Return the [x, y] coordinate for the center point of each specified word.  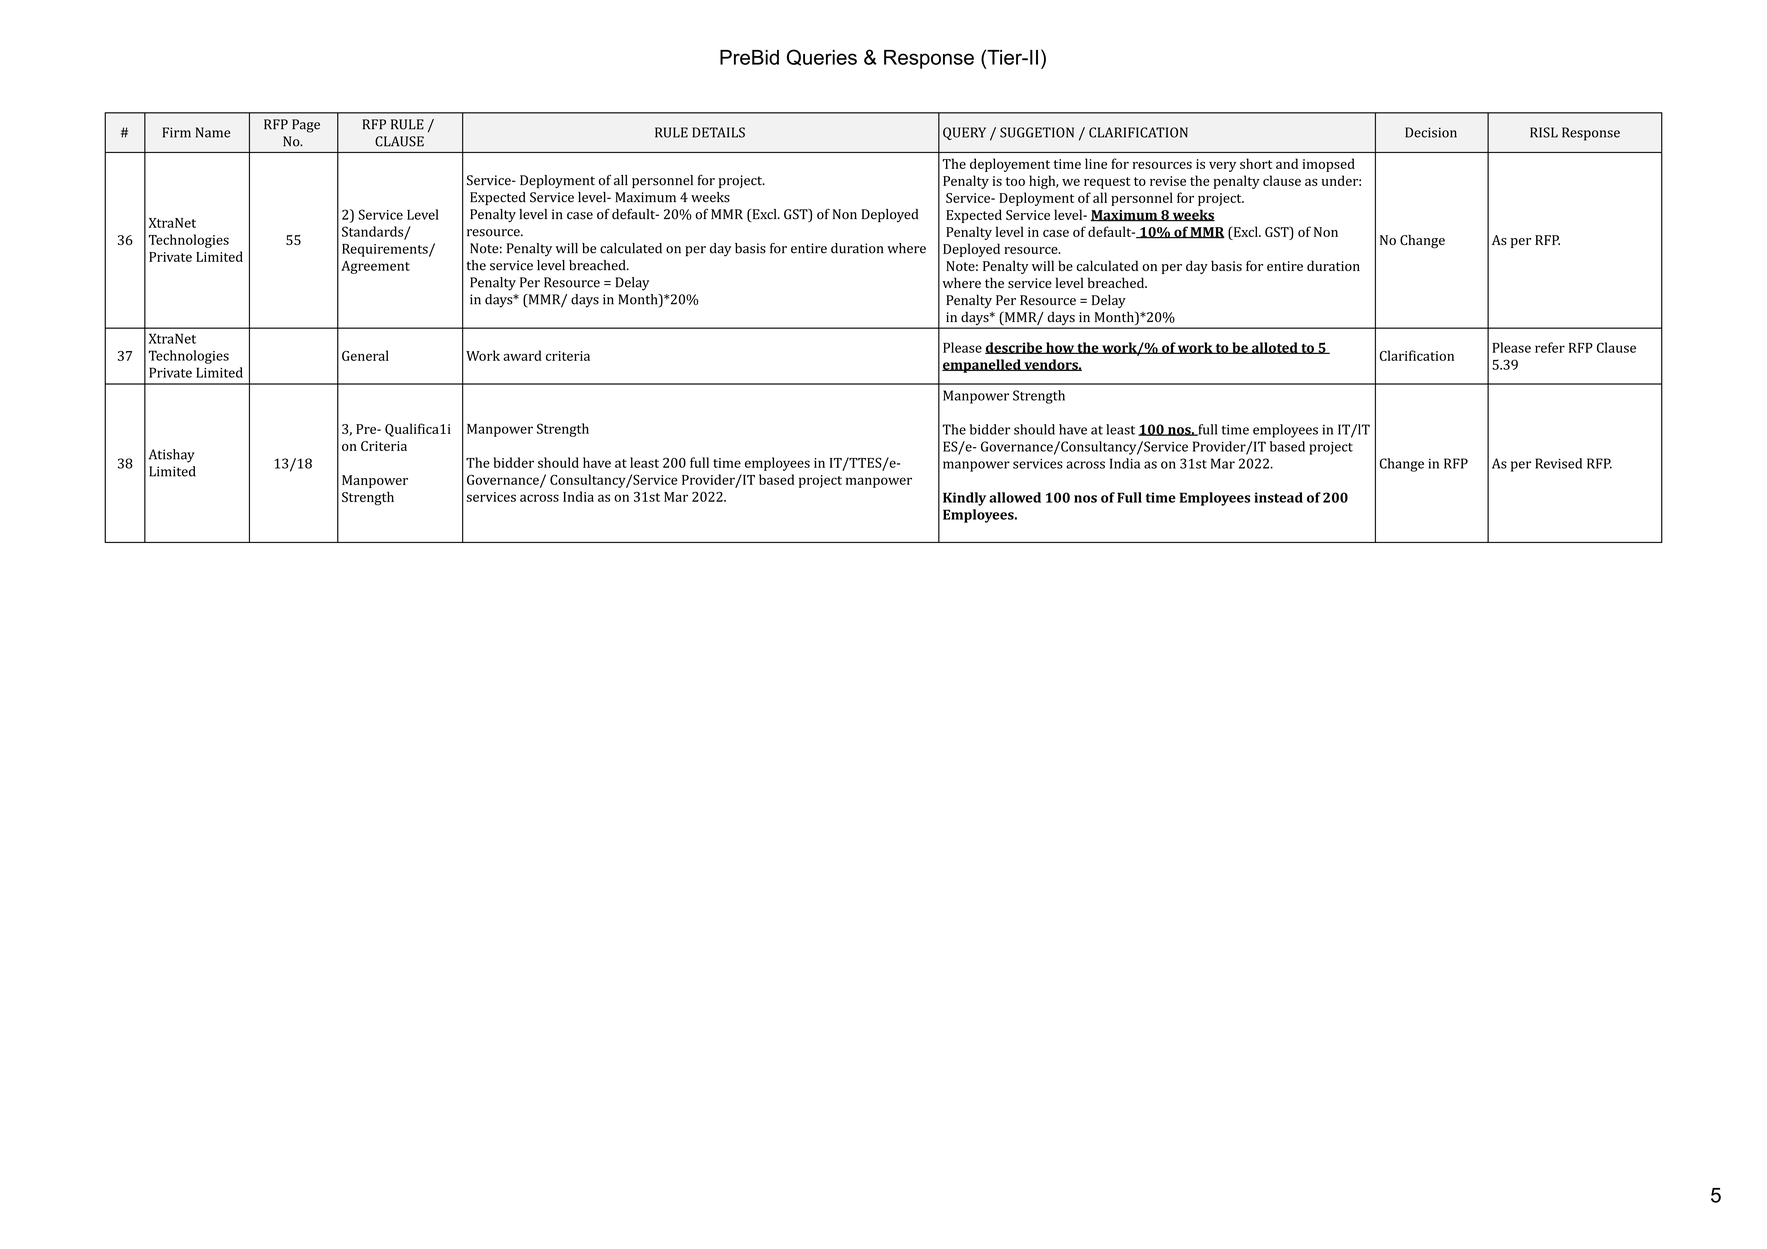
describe [1015, 348]
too [1015, 181]
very [1222, 167]
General [365, 355]
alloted [1275, 348]
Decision [1431, 132]
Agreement [375, 267]
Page [306, 126]
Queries [822, 57]
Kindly [964, 499]
